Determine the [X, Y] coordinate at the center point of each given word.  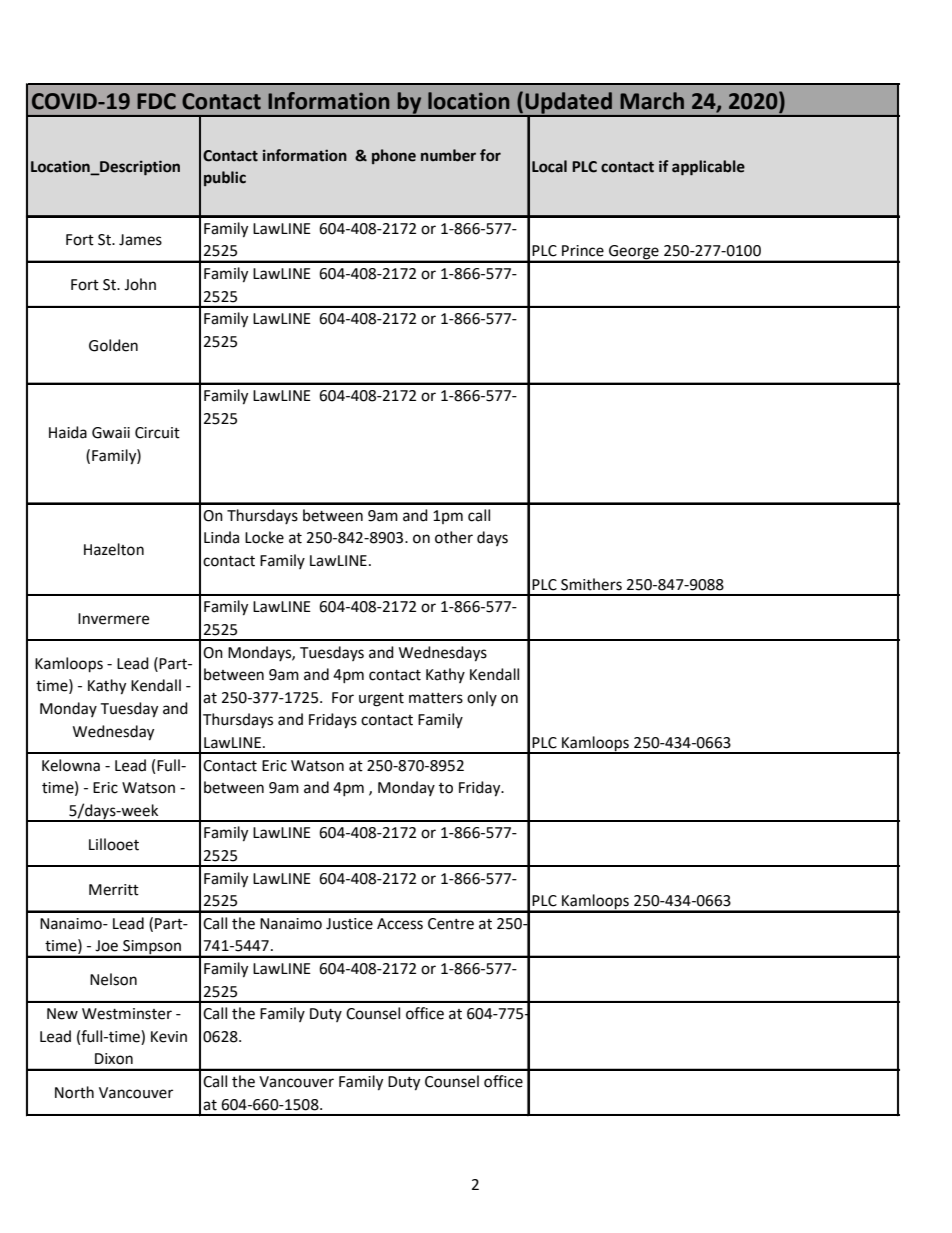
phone [394, 156]
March [652, 101]
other [454, 537]
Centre [451, 924]
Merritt [114, 890]
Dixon [114, 1059]
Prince [583, 251]
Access [400, 924]
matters [436, 698]
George [634, 253]
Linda [221, 537]
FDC [156, 101]
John [140, 284]
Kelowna [71, 765]
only [482, 698]
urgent [381, 700]
